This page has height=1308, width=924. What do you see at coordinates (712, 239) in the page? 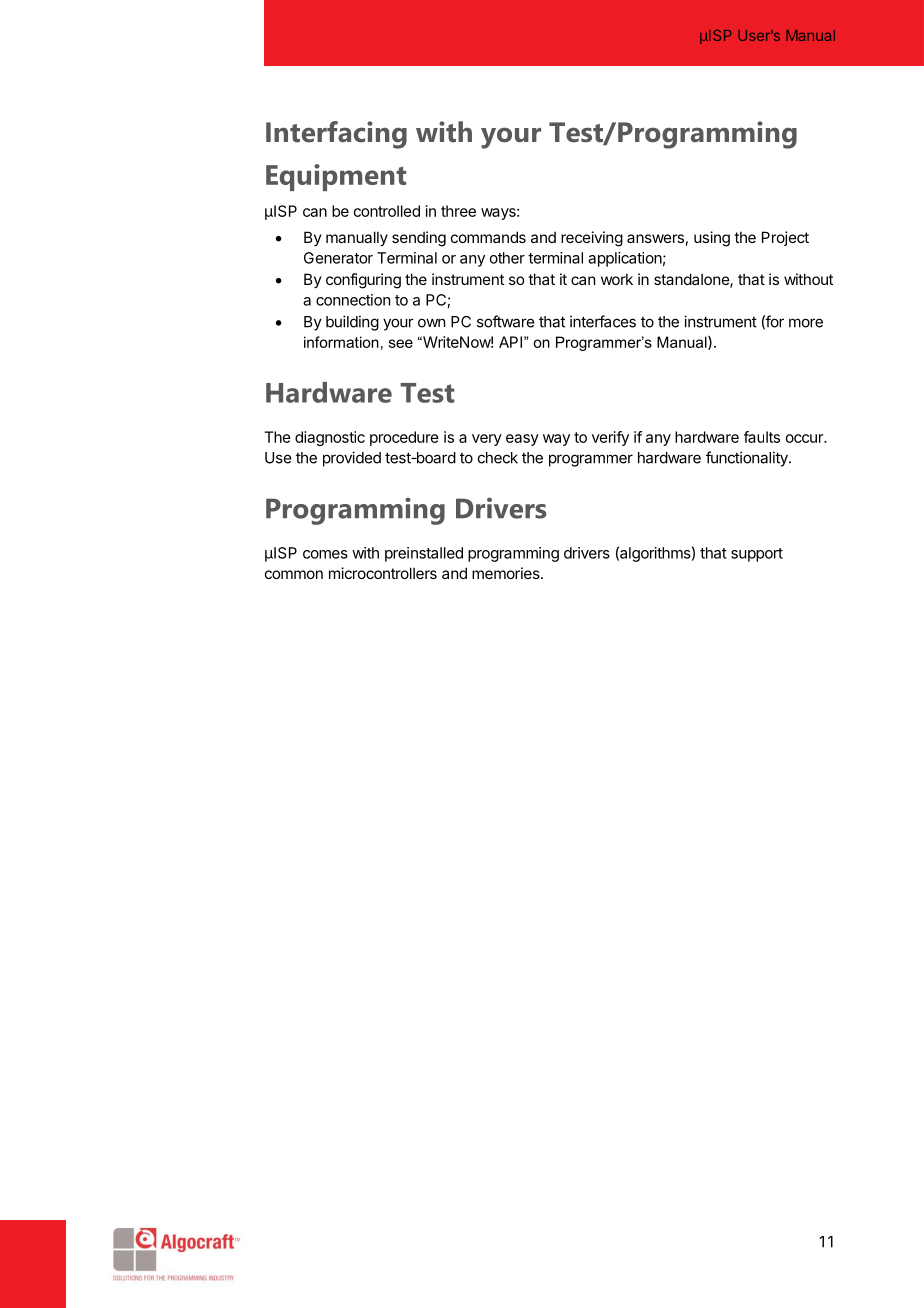
I see `using` at bounding box center [712, 239].
